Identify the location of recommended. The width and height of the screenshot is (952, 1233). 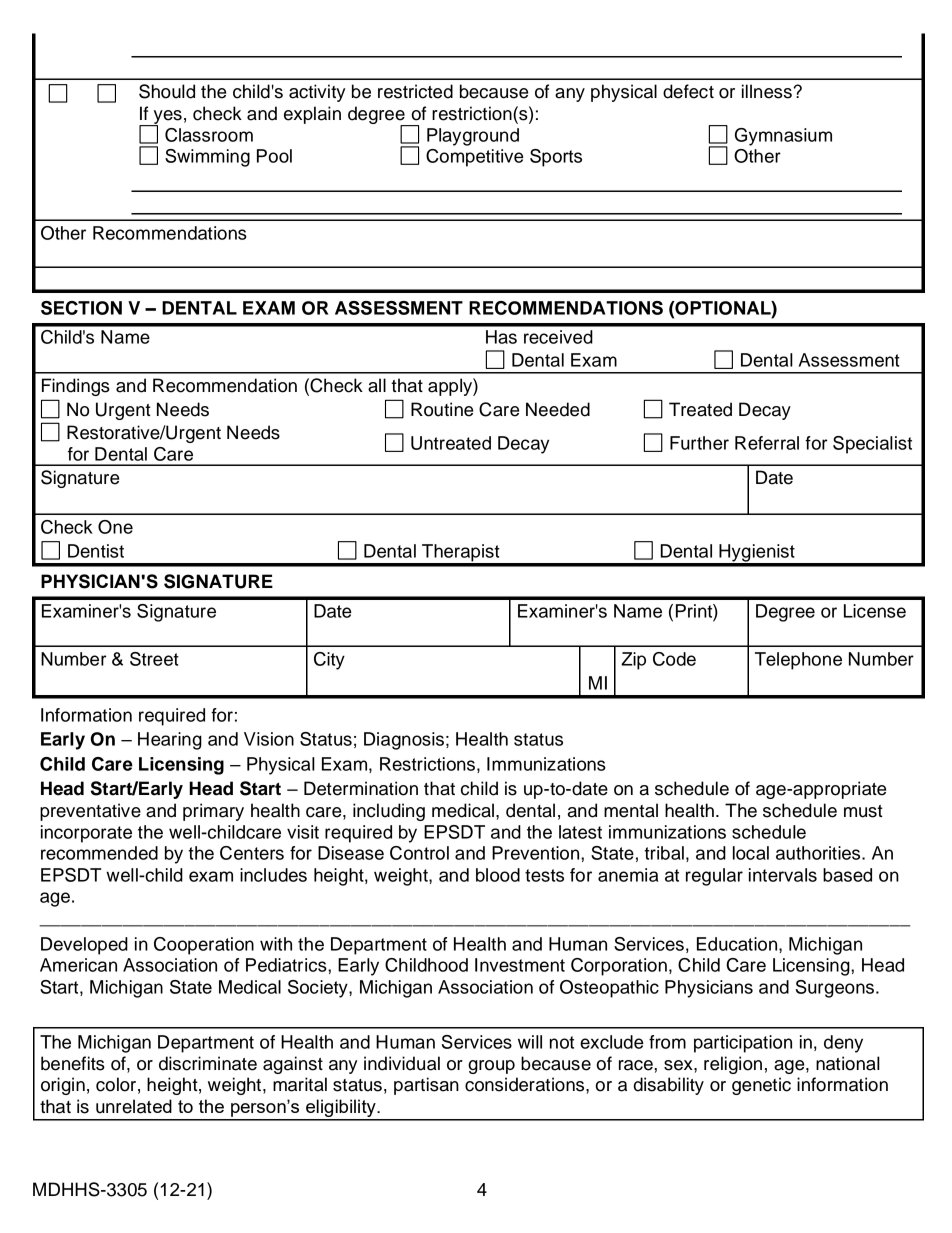
(99, 853).
